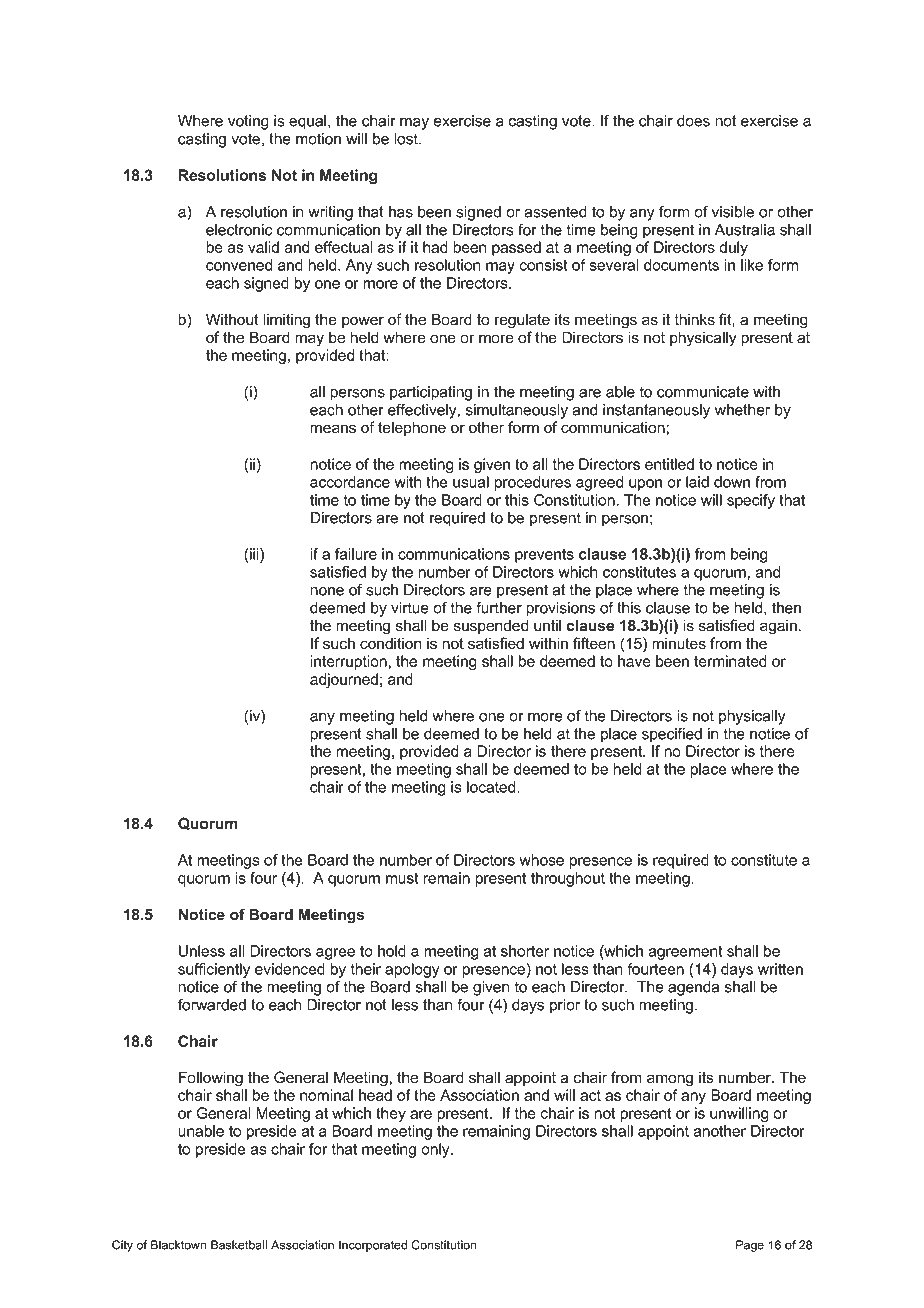  Describe the element at coordinates (672, 735) in the screenshot. I see `specified` at that location.
